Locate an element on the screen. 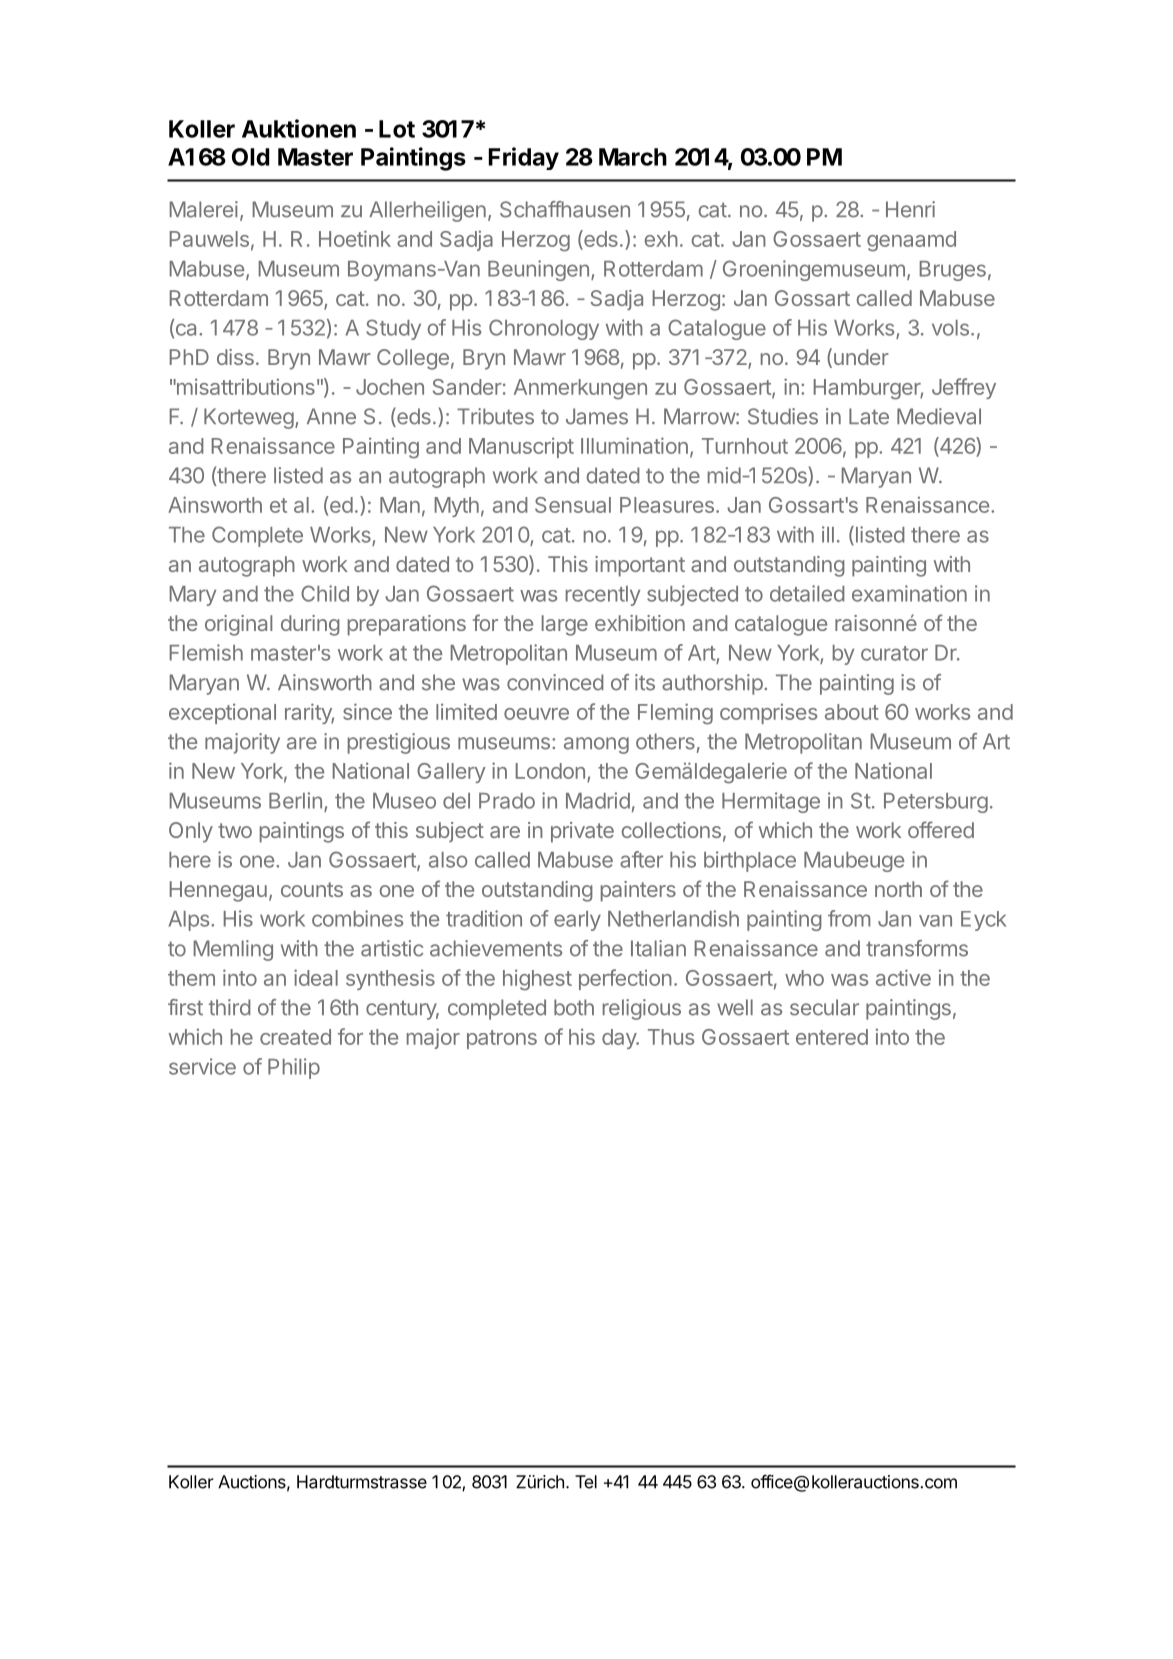 The height and width of the screenshot is (1659, 1173). Old is located at coordinates (250, 157).
